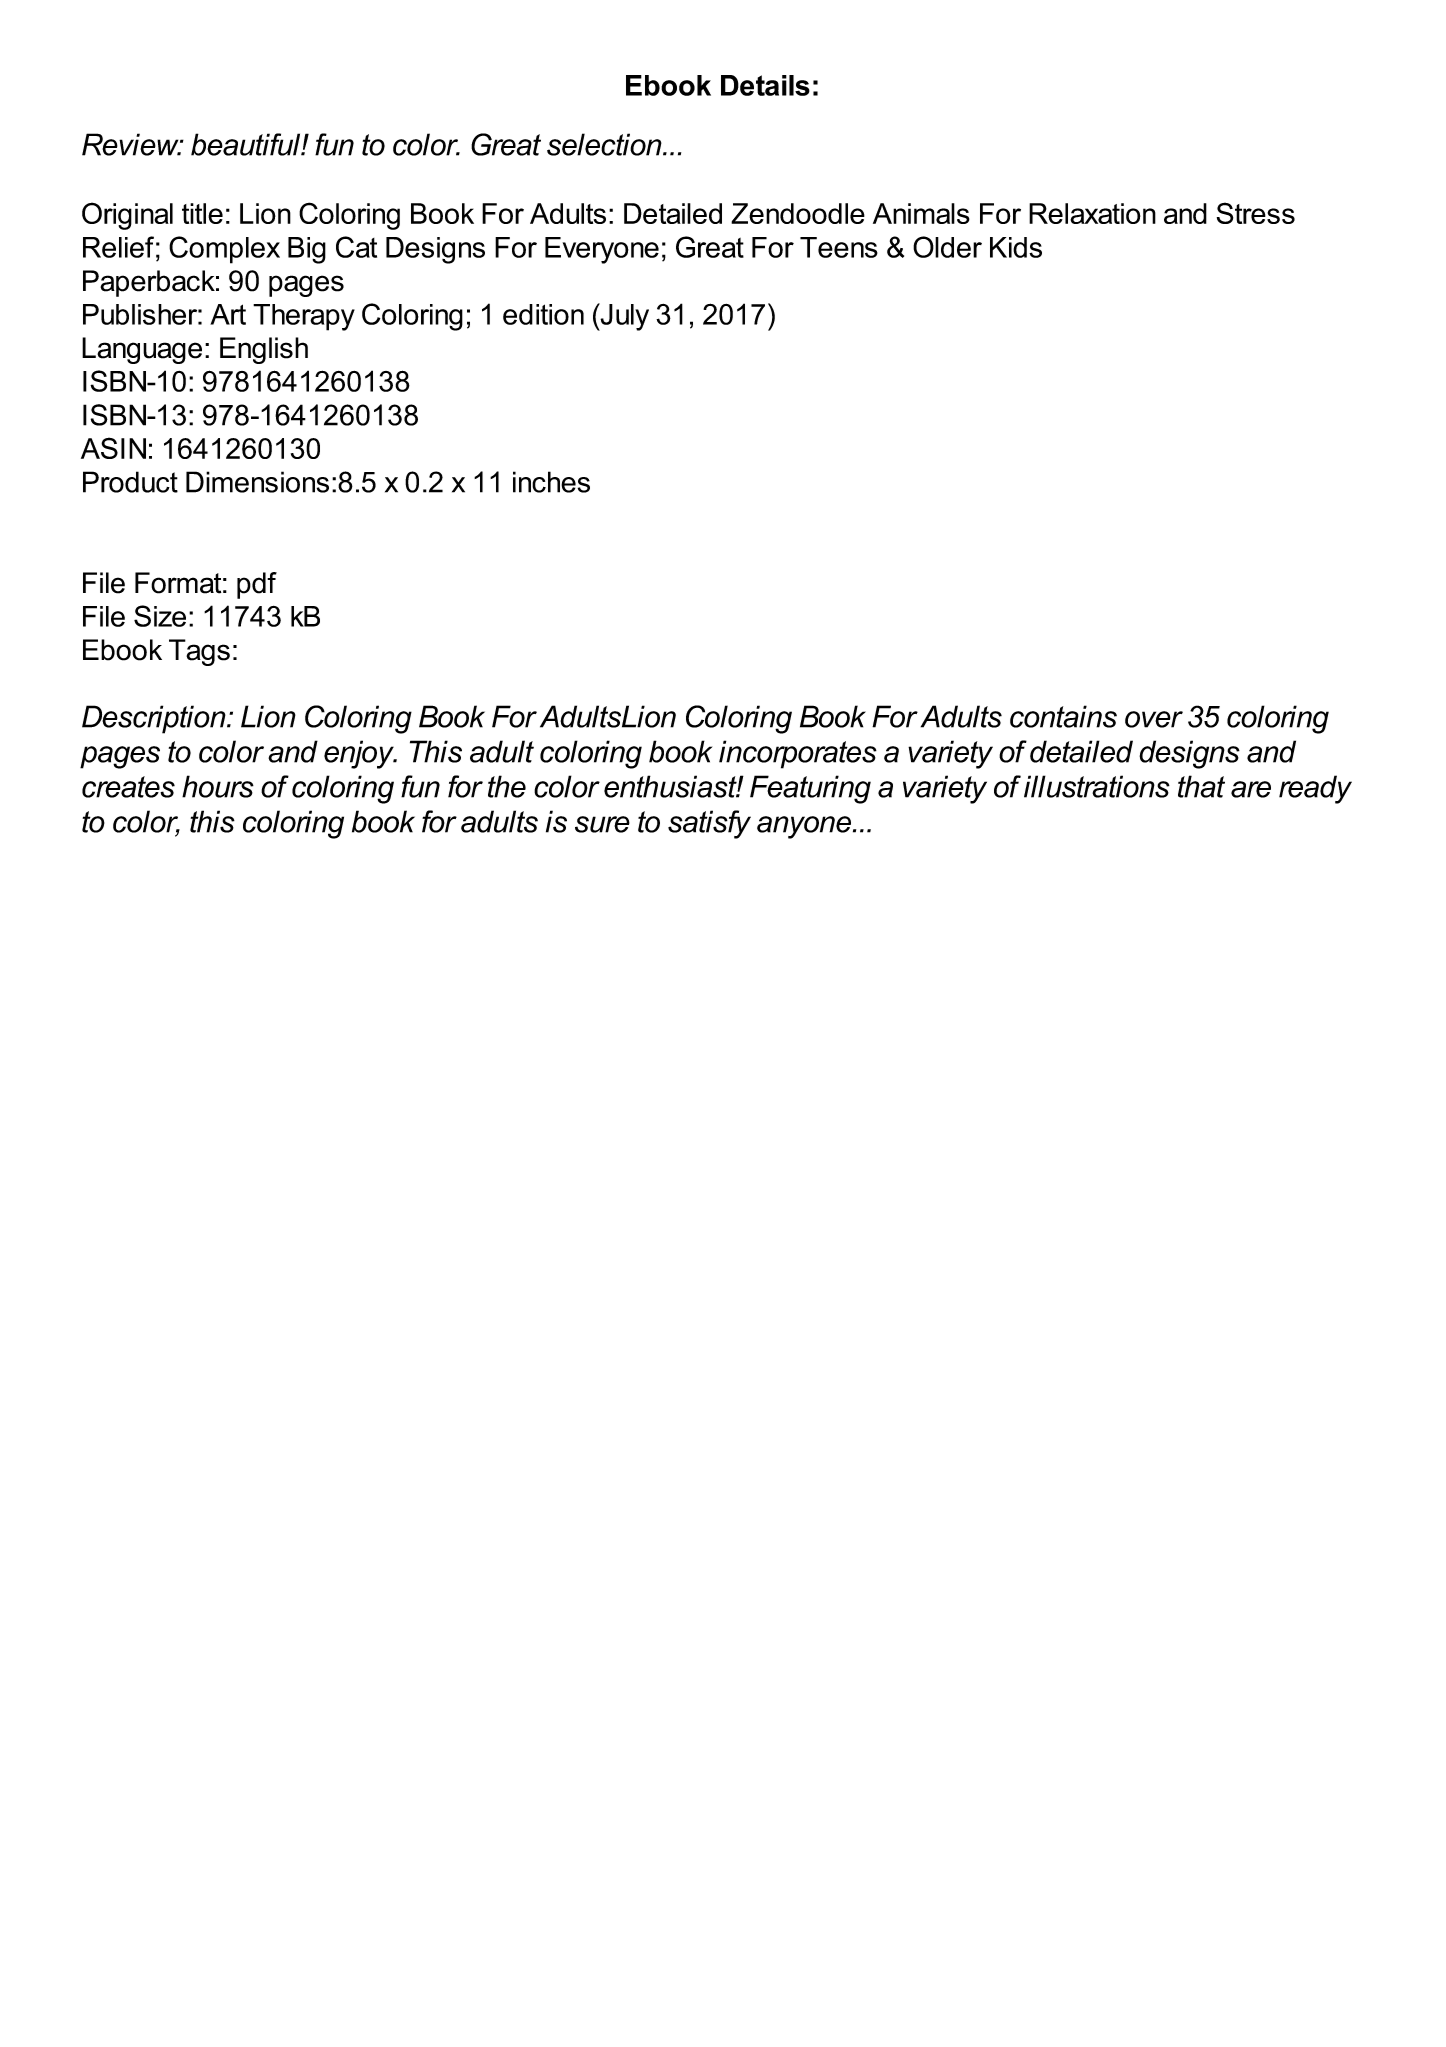 Image resolution: width=1446 pixels, height=2047 pixels. Describe the element at coordinates (765, 85) in the page. I see `Details` at that location.
